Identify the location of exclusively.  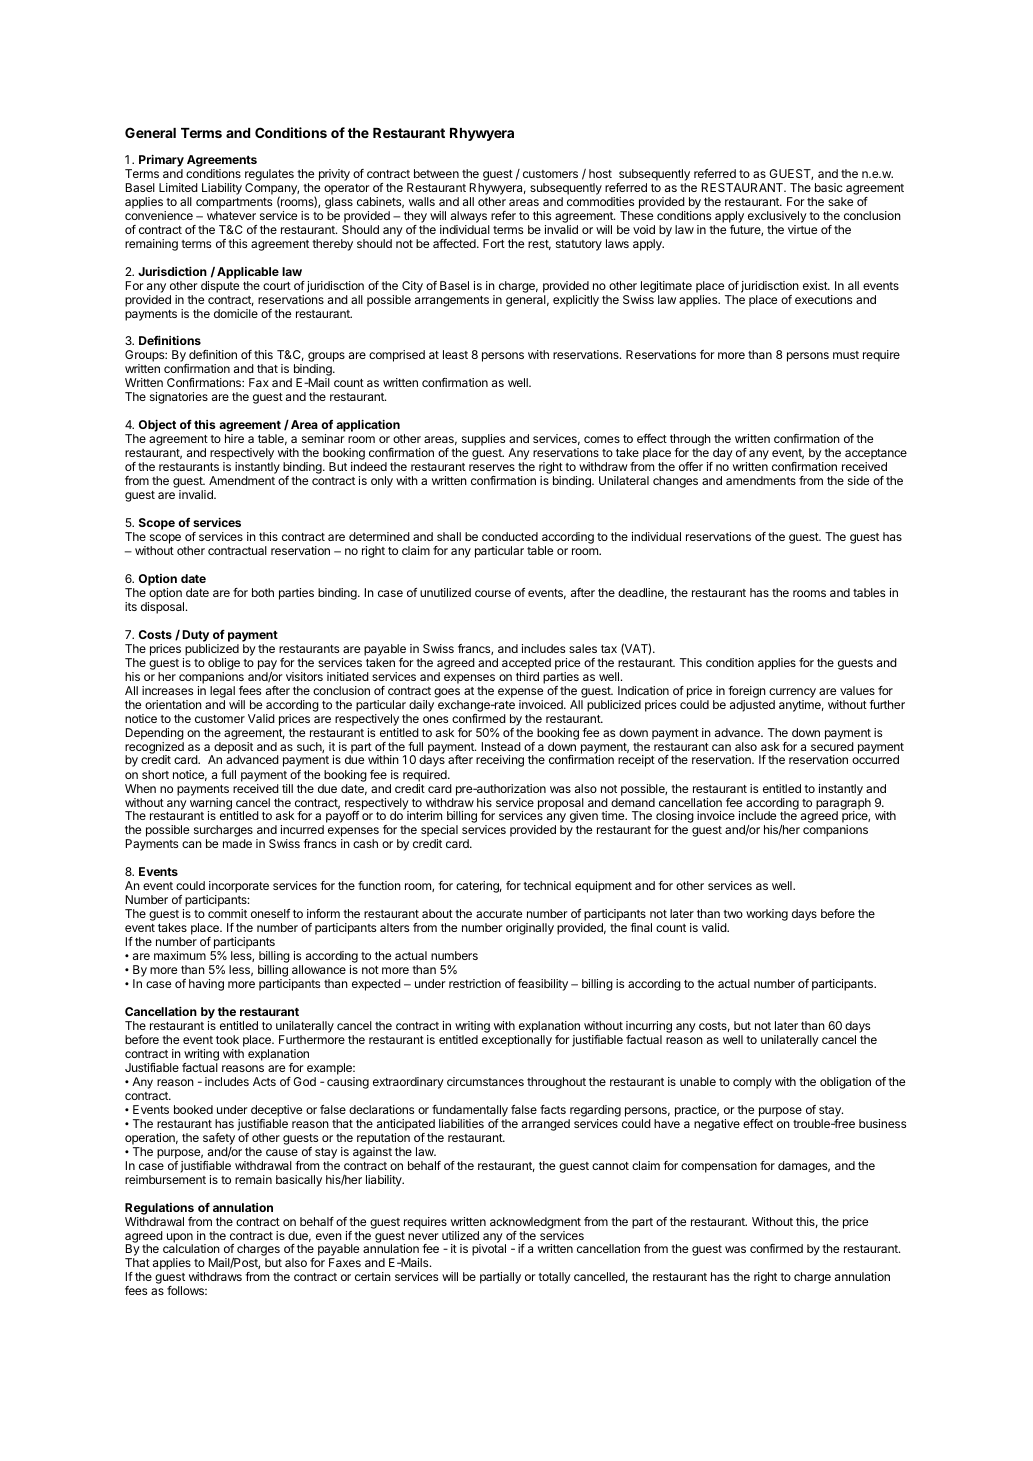
(777, 217).
